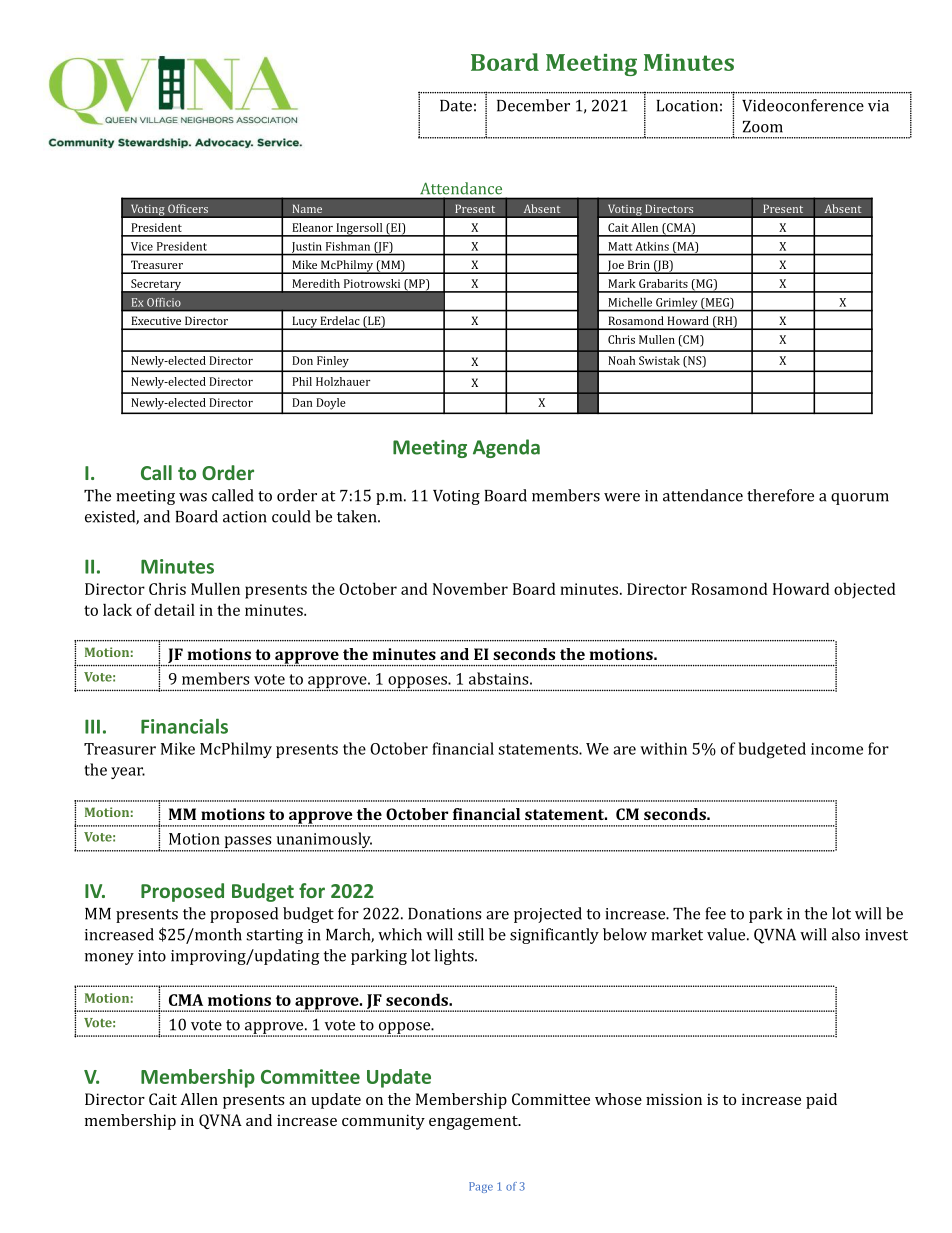 This image has height=1233, width=952. I want to click on community, so click(383, 1122).
